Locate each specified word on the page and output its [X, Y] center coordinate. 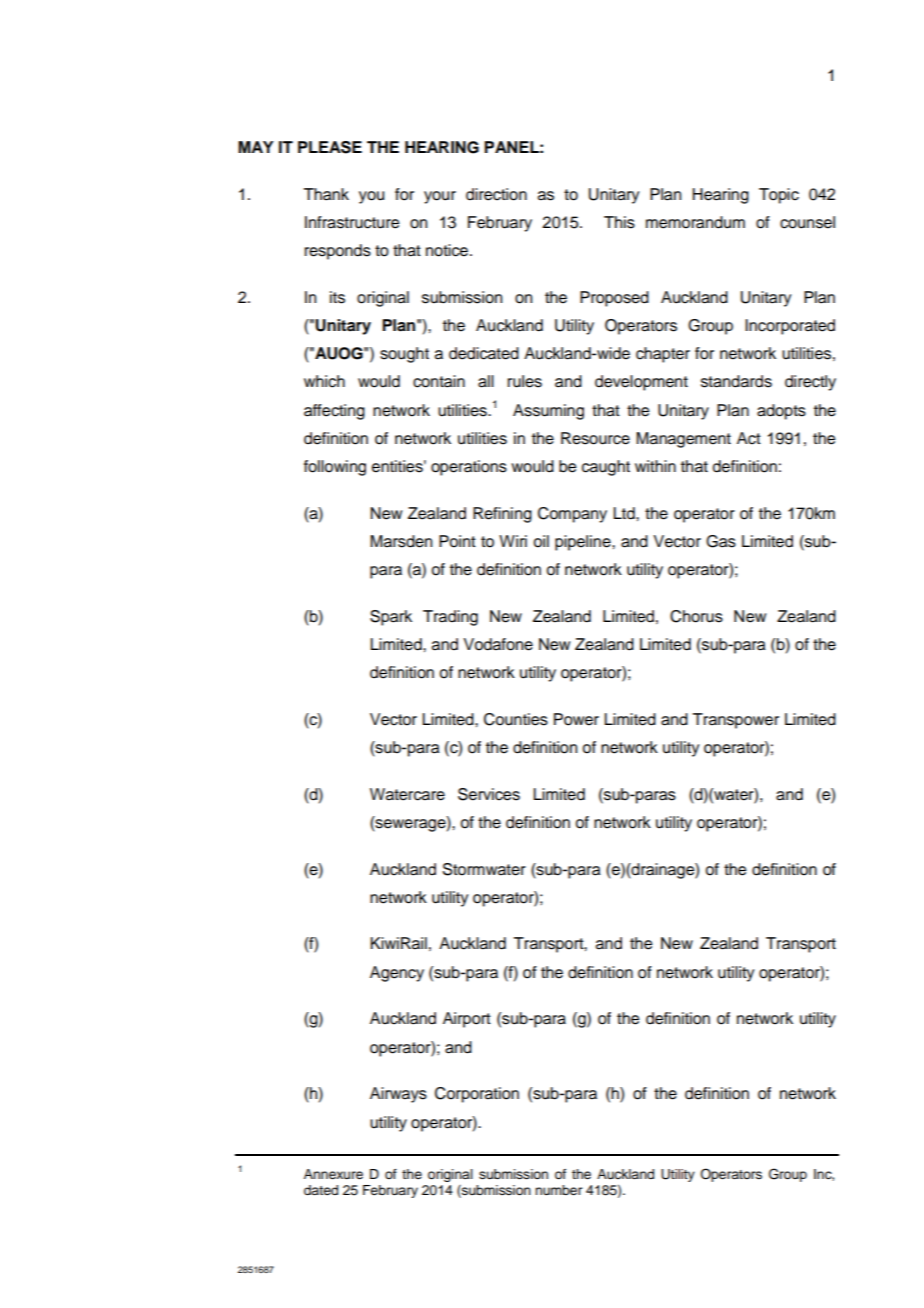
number [558, 1190]
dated [321, 1190]
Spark [391, 618]
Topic [779, 196]
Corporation [477, 1095]
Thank [326, 194]
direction [496, 194]
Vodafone [498, 644]
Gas [721, 541]
